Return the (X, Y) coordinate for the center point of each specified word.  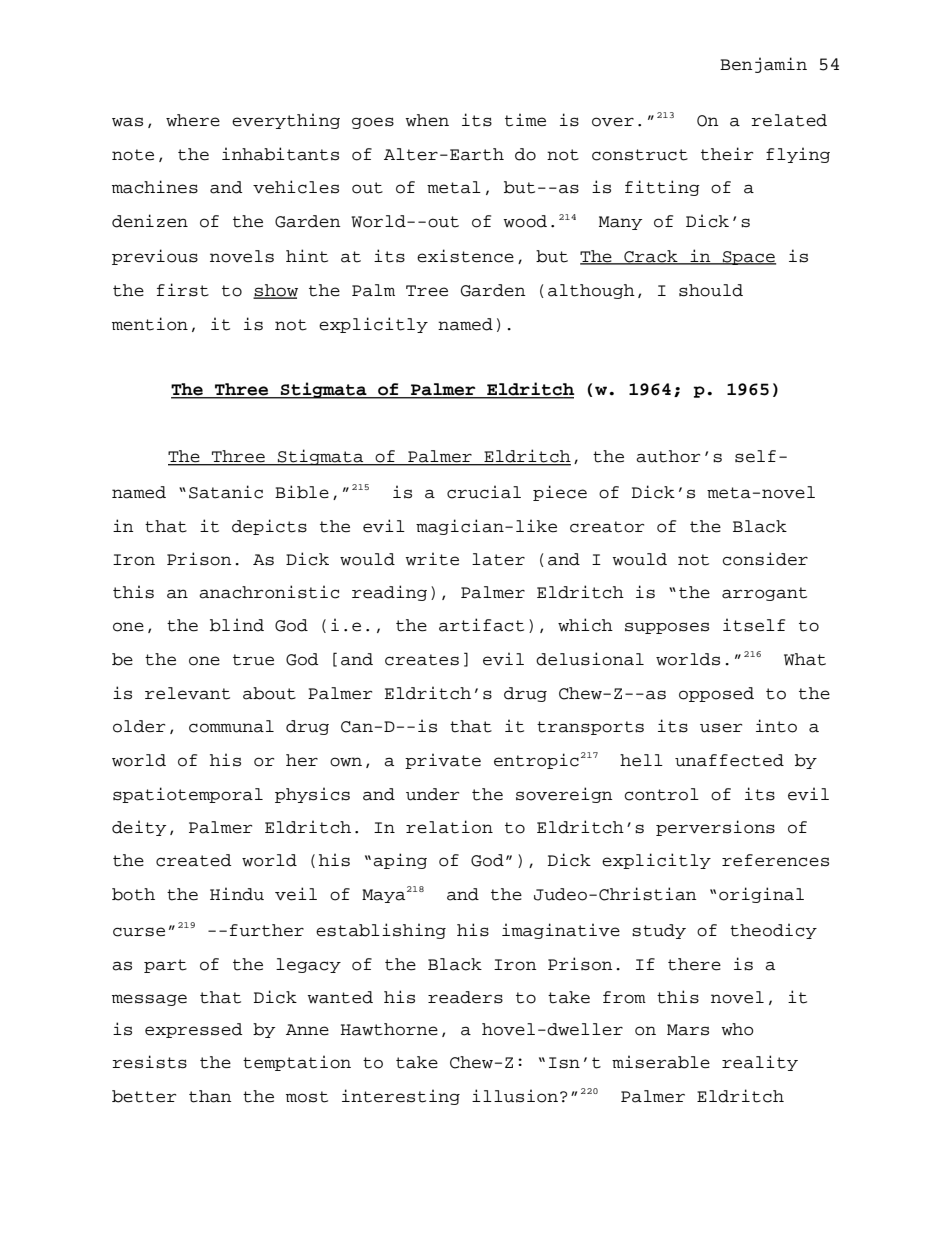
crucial (484, 492)
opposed (716, 694)
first (183, 290)
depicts (269, 527)
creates (422, 660)
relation (449, 827)
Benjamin (763, 65)
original (761, 895)
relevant (187, 693)
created (194, 860)
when (427, 120)
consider (765, 559)
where (193, 120)
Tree (427, 291)
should (711, 290)
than (210, 1096)
